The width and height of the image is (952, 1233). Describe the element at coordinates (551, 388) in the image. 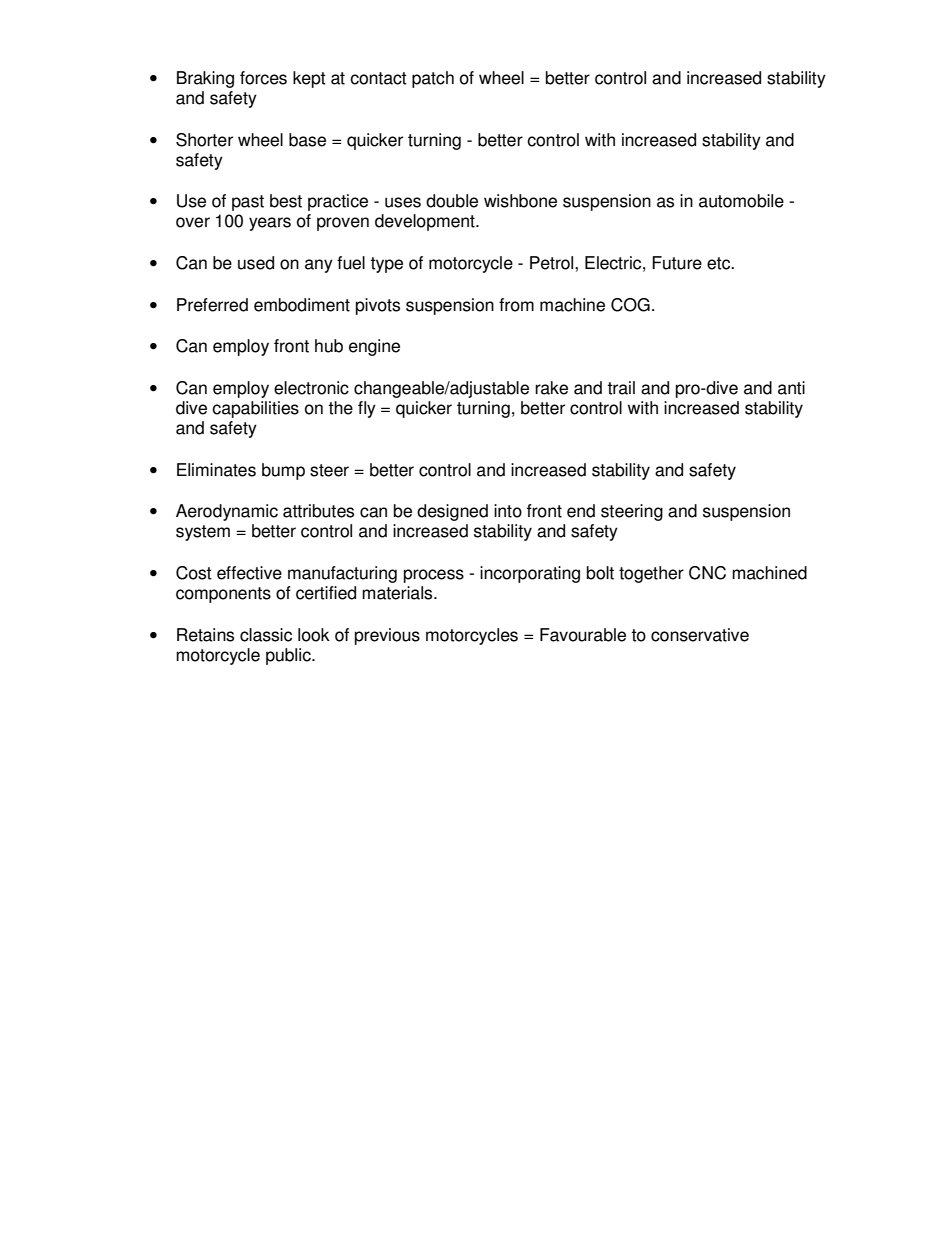

I see `rake` at that location.
